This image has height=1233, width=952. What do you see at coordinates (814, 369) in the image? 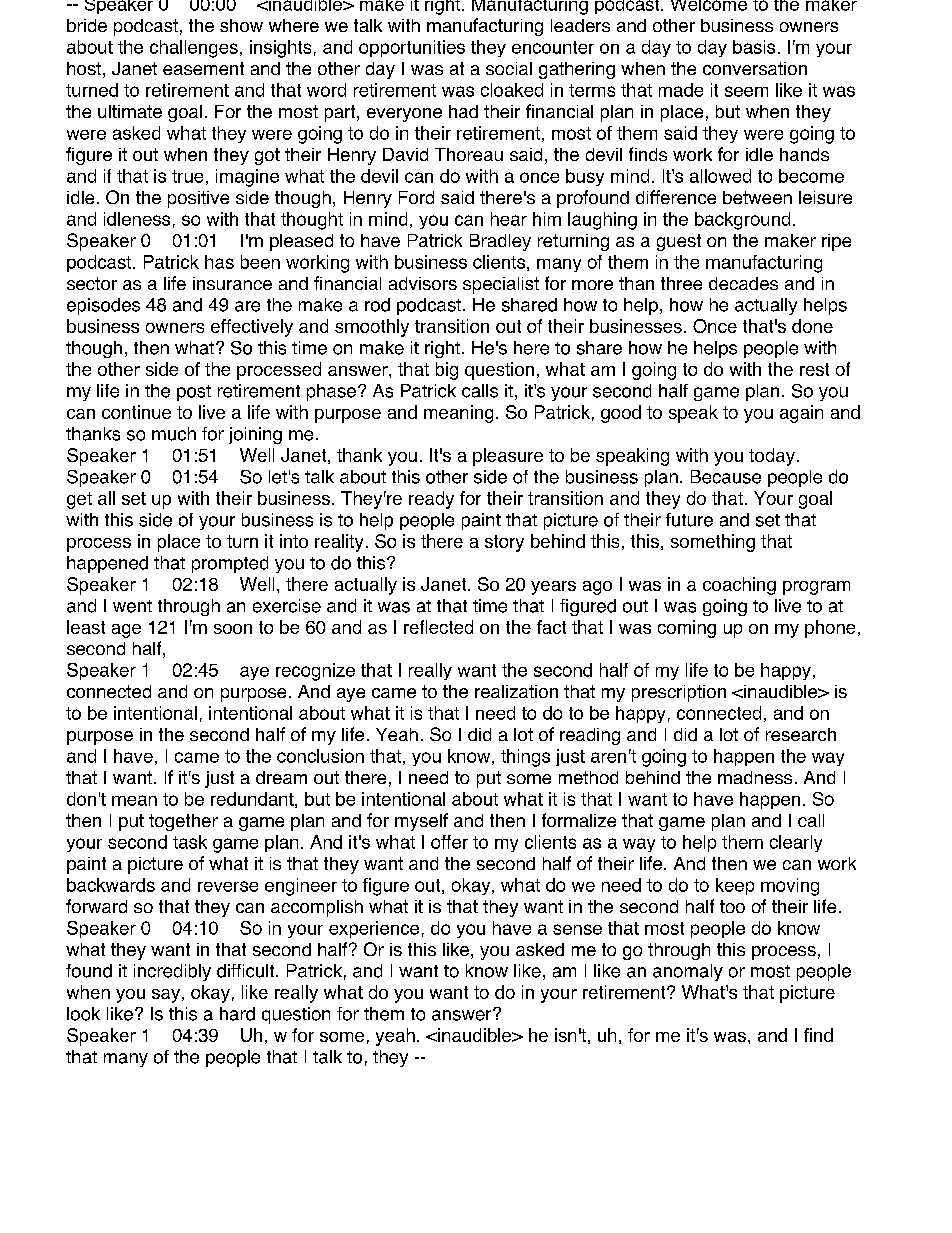
I see `rest` at bounding box center [814, 369].
